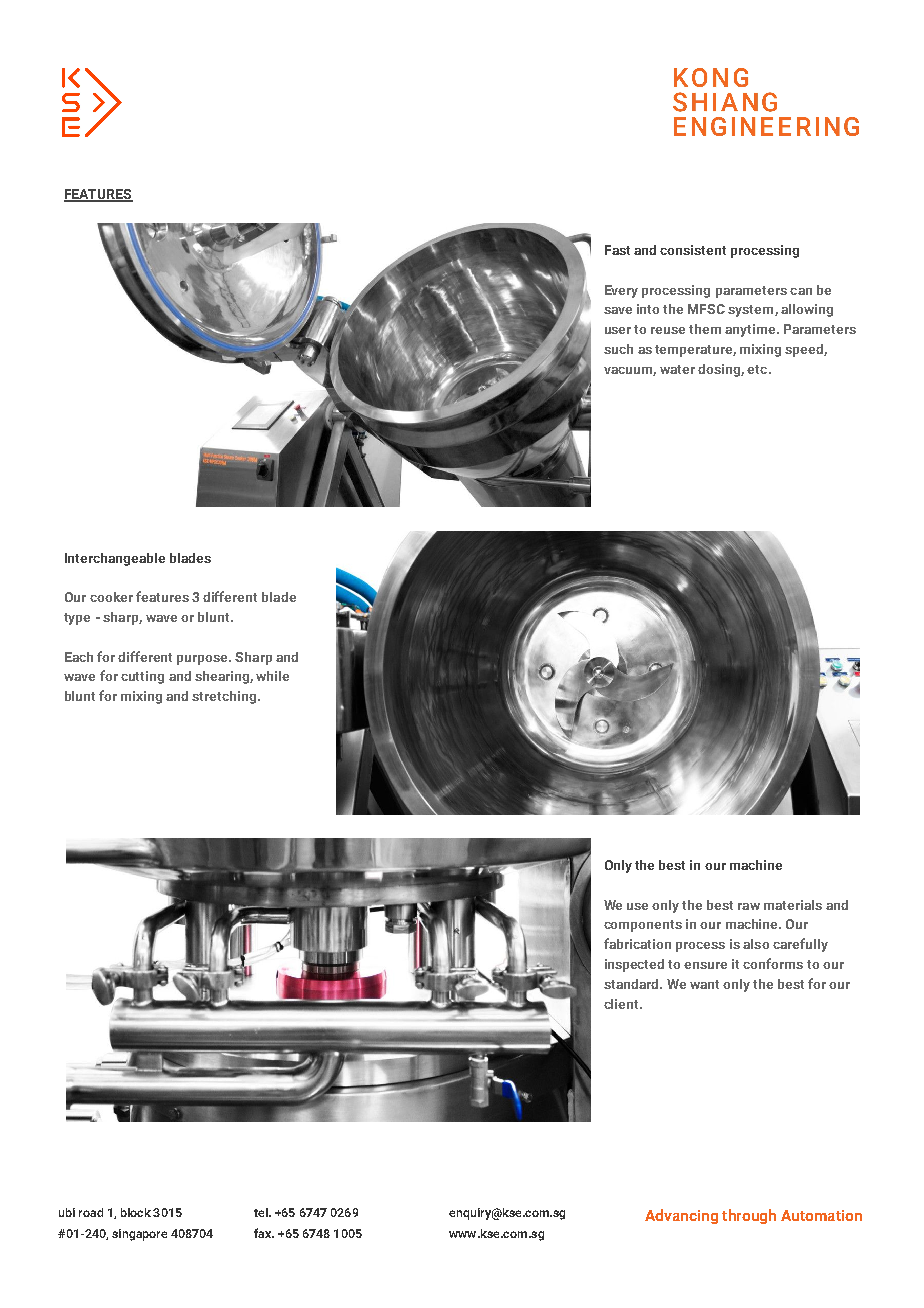 This screenshot has width=924, height=1308. Describe the element at coordinates (621, 291) in the screenshot. I see `Every` at that location.
